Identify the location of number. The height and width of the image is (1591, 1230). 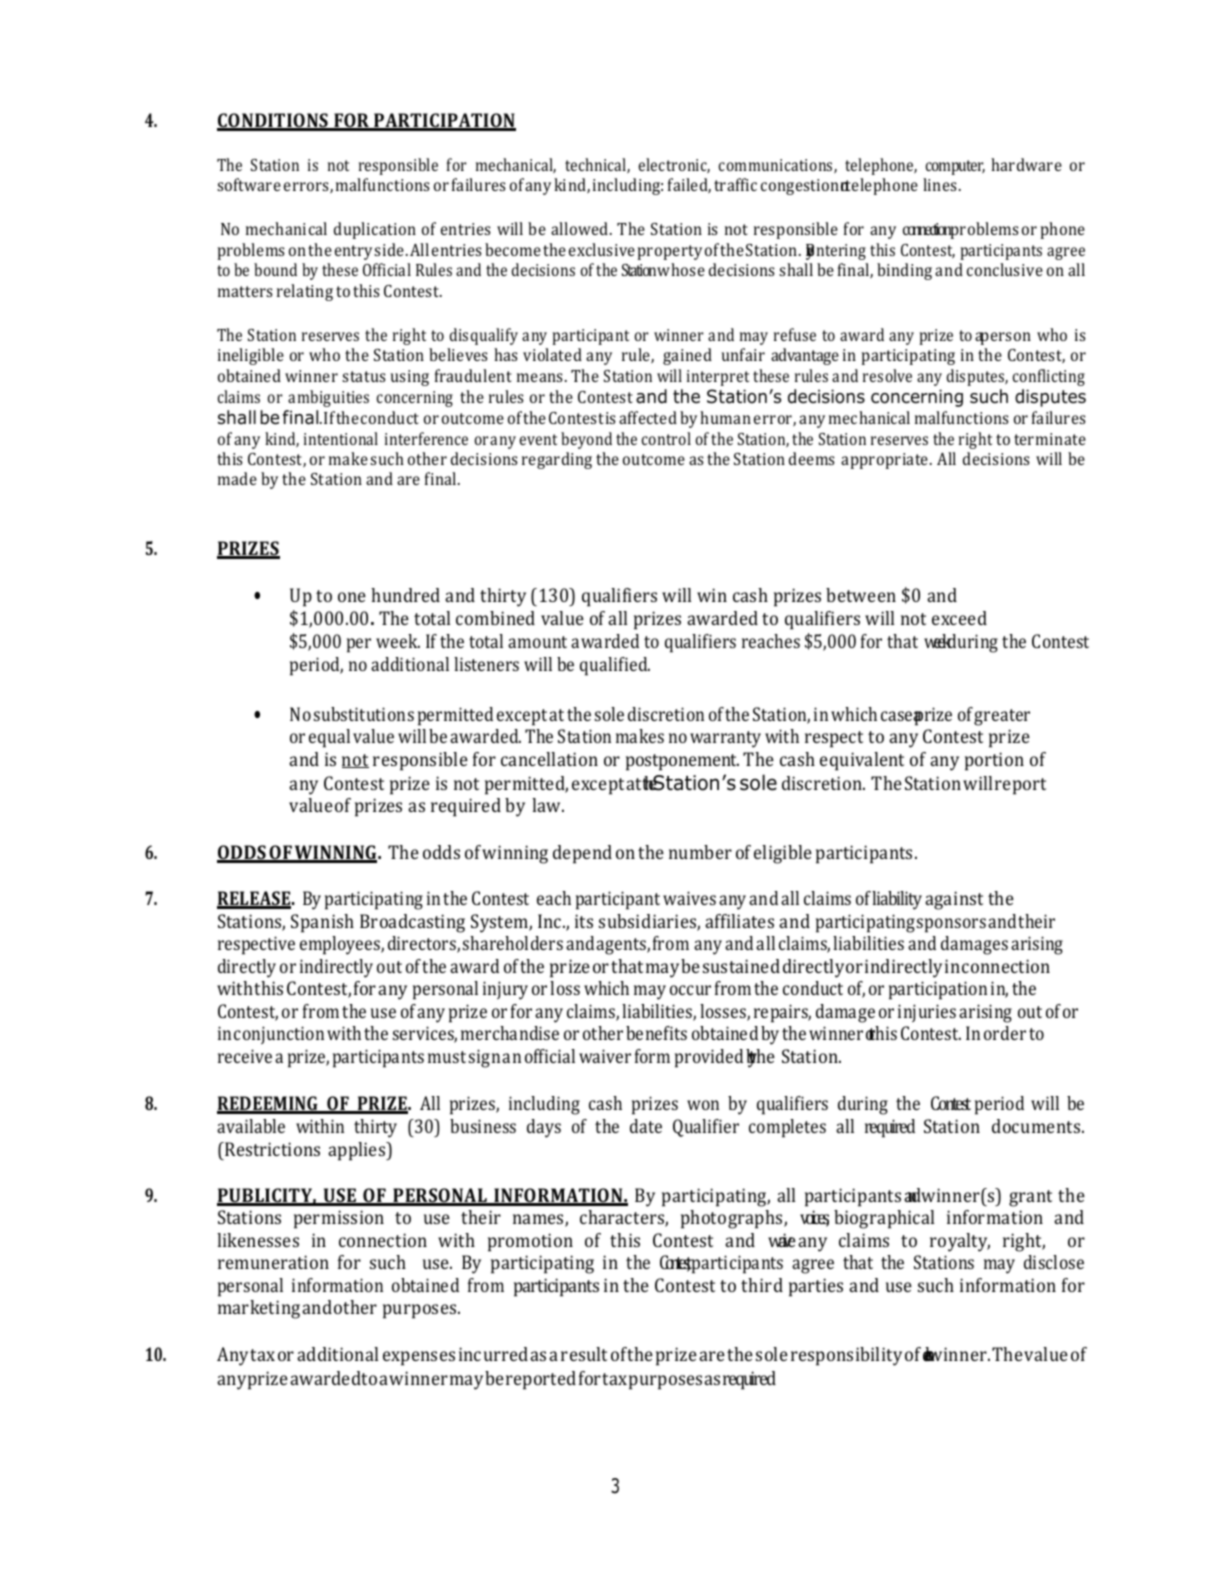
(700, 852).
